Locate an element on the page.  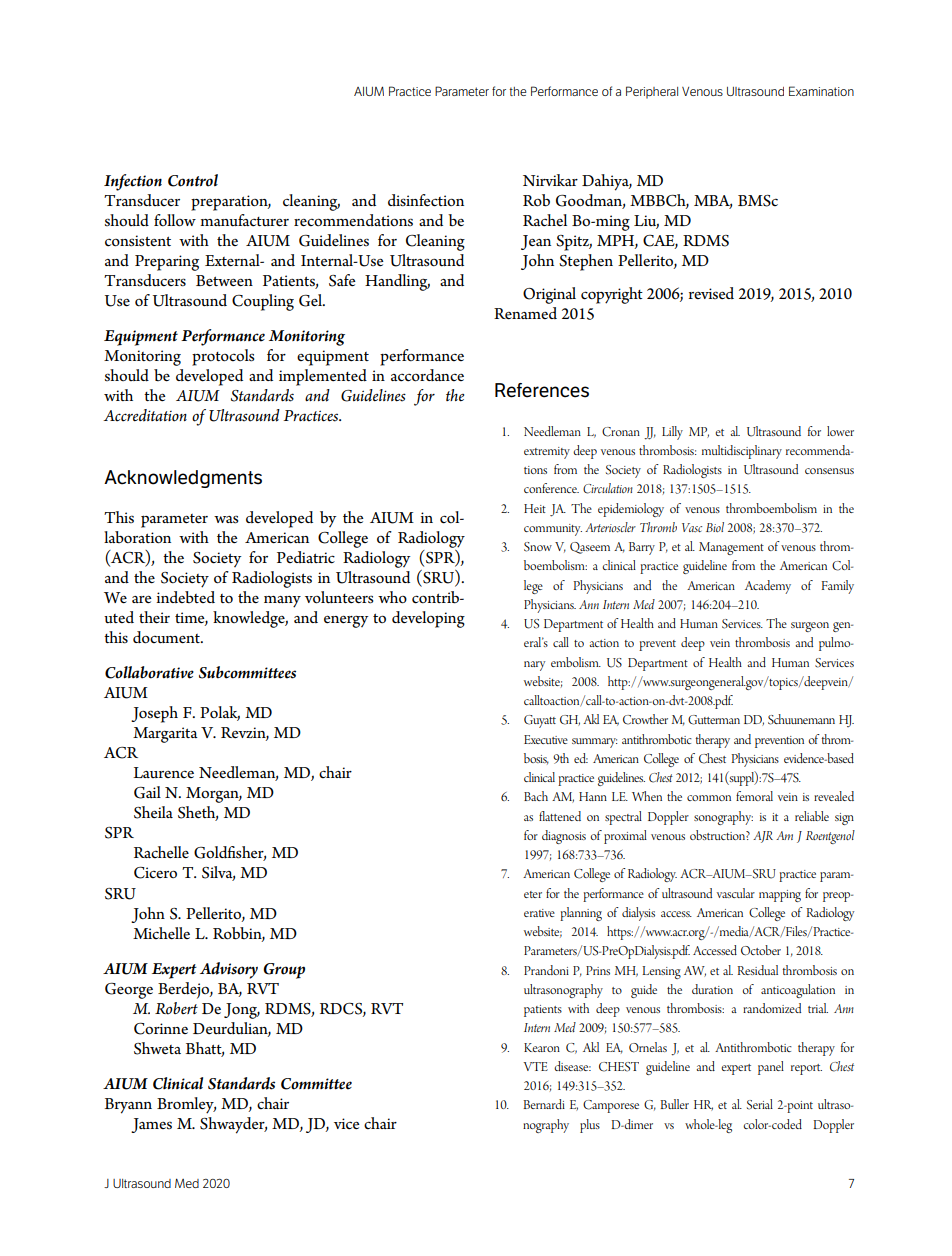
Jean is located at coordinates (536, 242).
